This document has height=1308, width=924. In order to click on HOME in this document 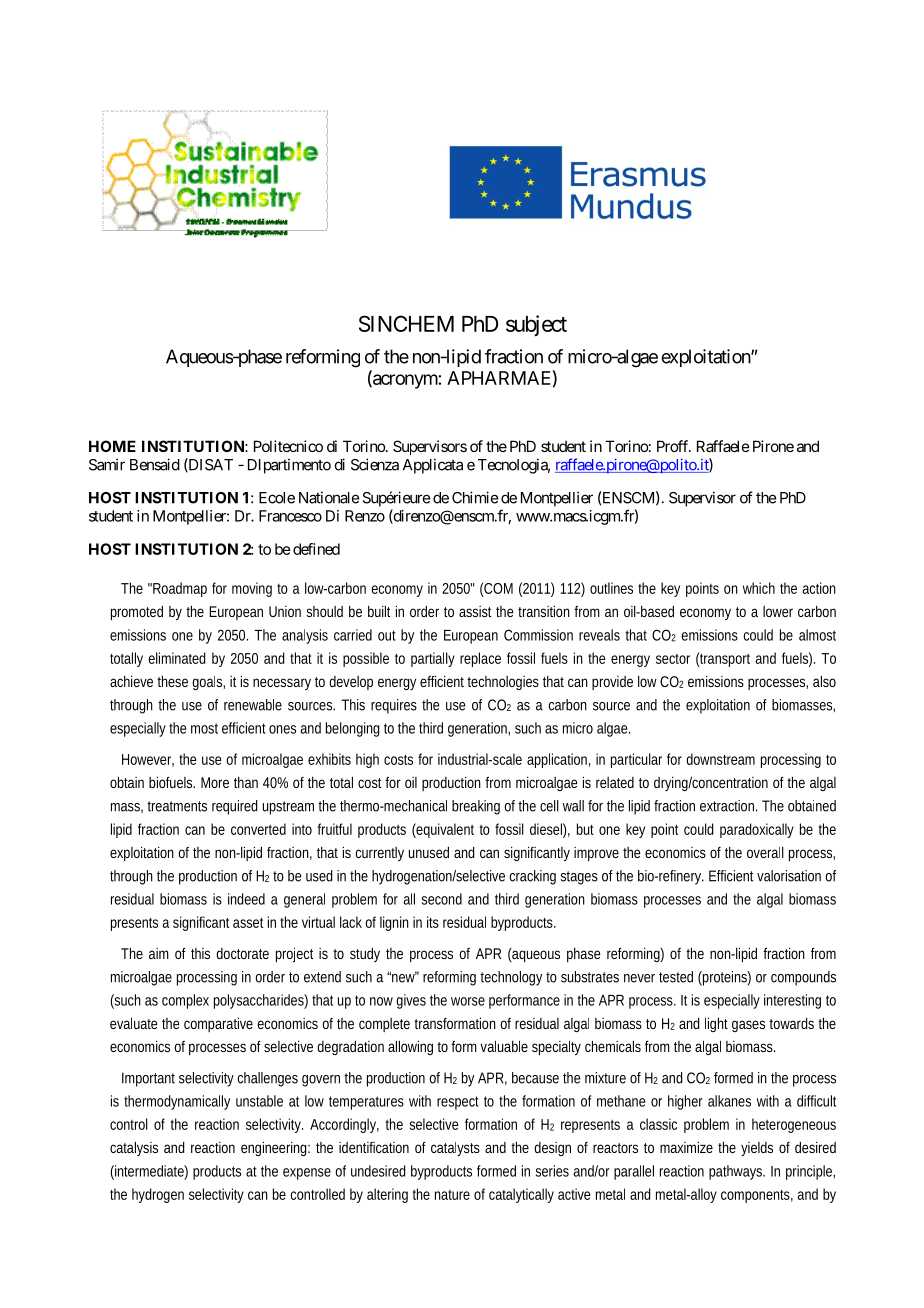, I will do `click(112, 446)`.
